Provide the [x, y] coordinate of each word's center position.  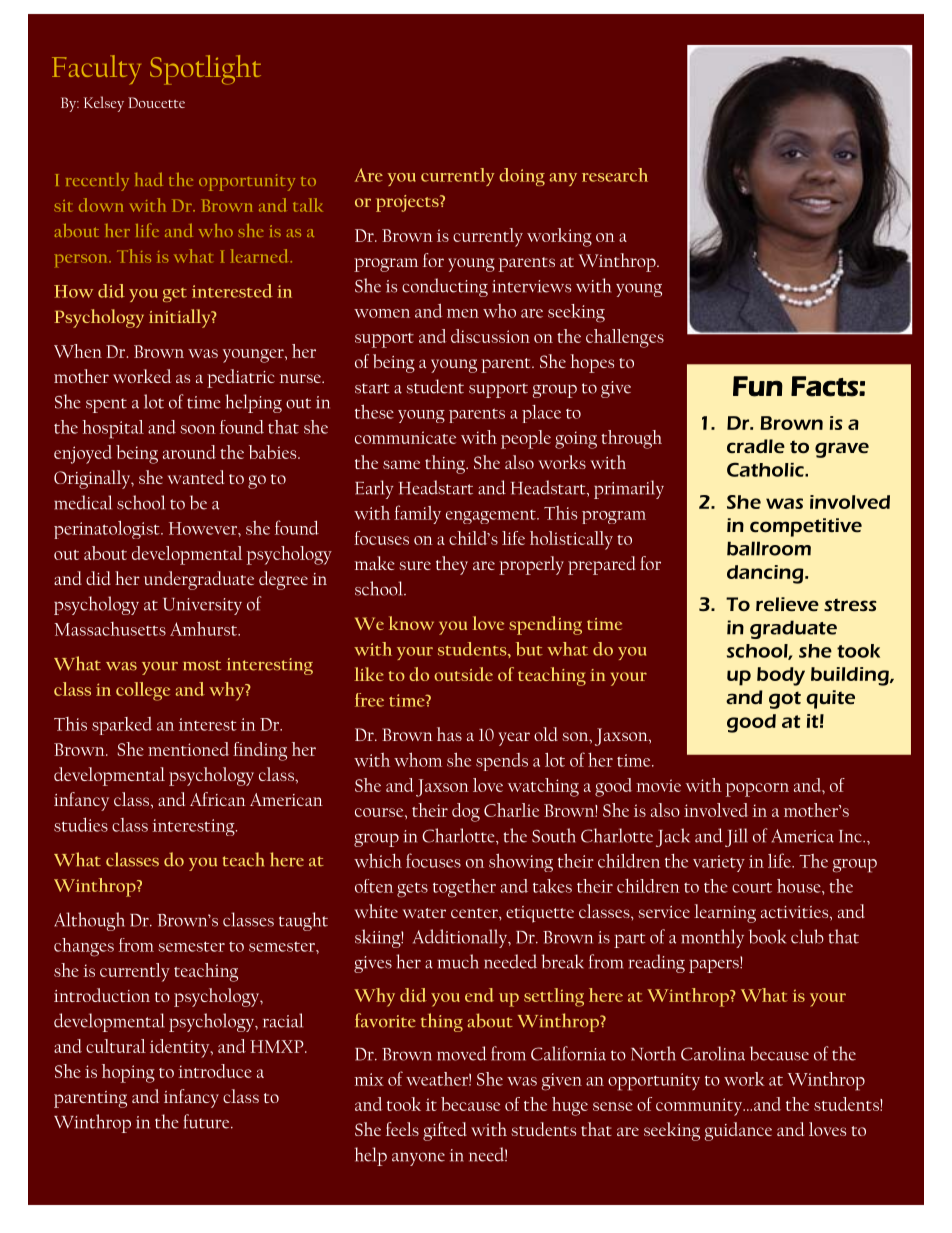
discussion [490, 336]
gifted [445, 1131]
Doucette [156, 102]
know [411, 623]
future [208, 1121]
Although [89, 921]
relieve [787, 604]
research [615, 175]
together [464, 888]
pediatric [241, 378]
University [202, 606]
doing [522, 177]
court [752, 887]
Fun [758, 386]
